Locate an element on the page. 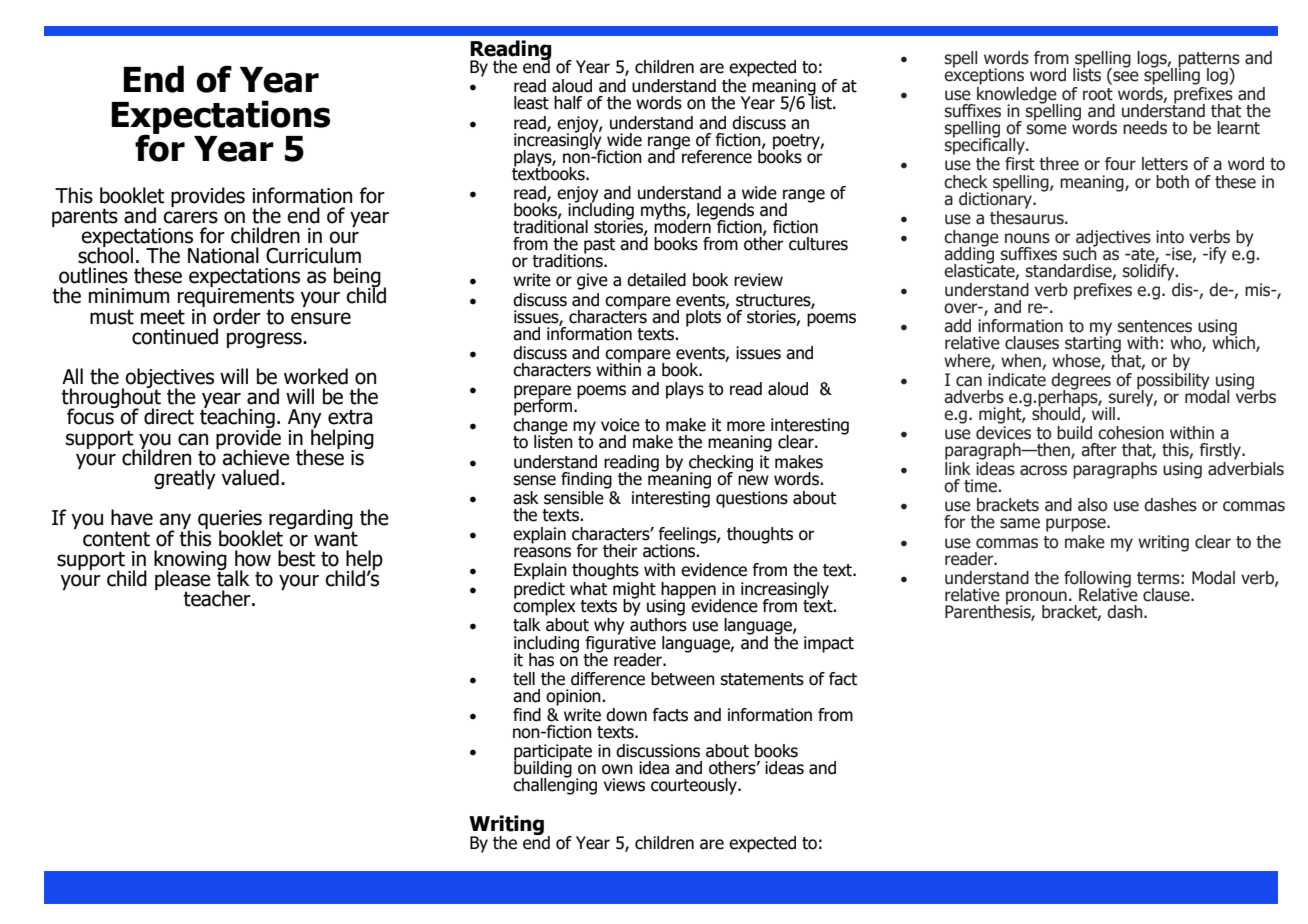 The image size is (1308, 924). such is located at coordinates (1080, 252).
